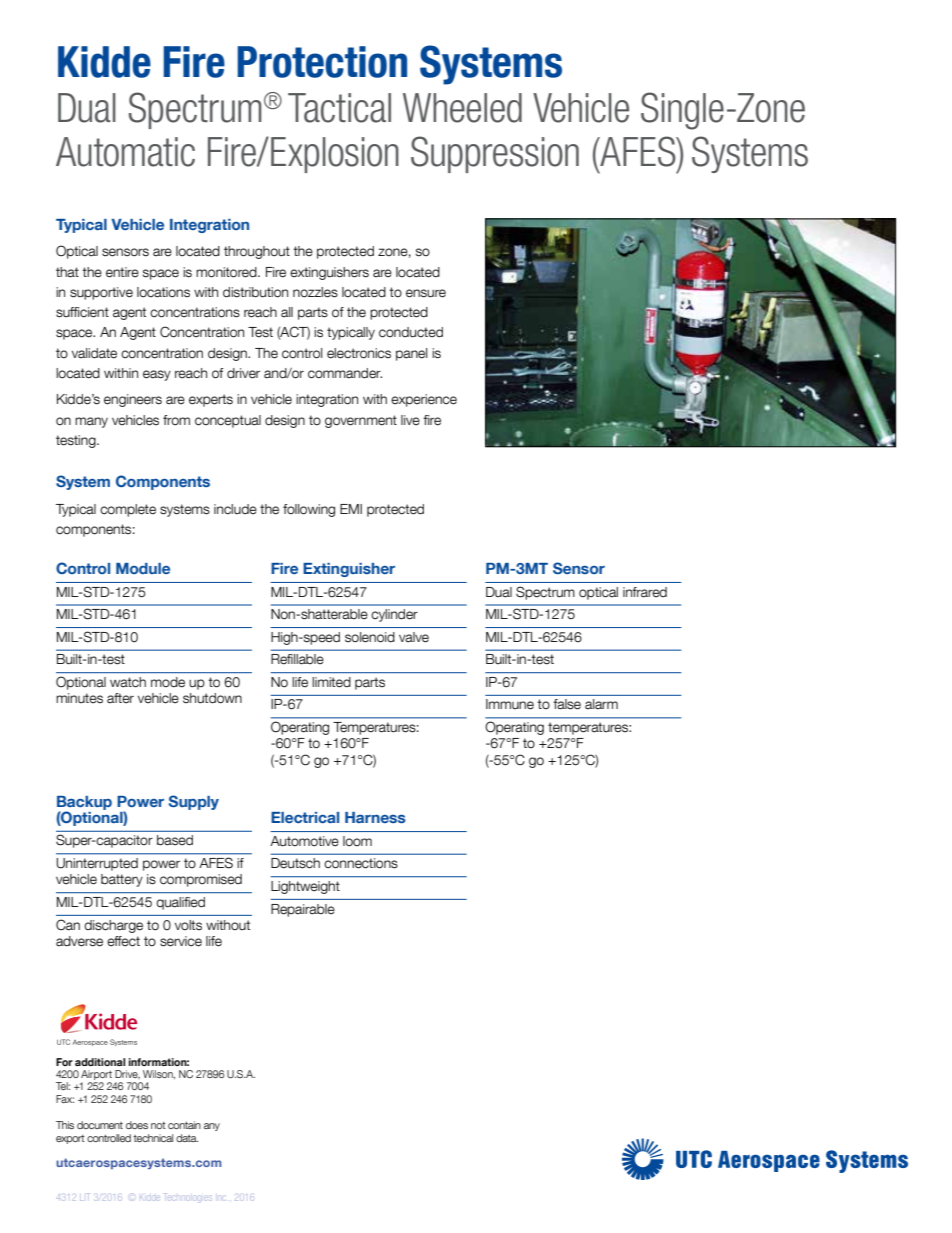  Describe the element at coordinates (645, 592) in the page. I see `infrared` at that location.
